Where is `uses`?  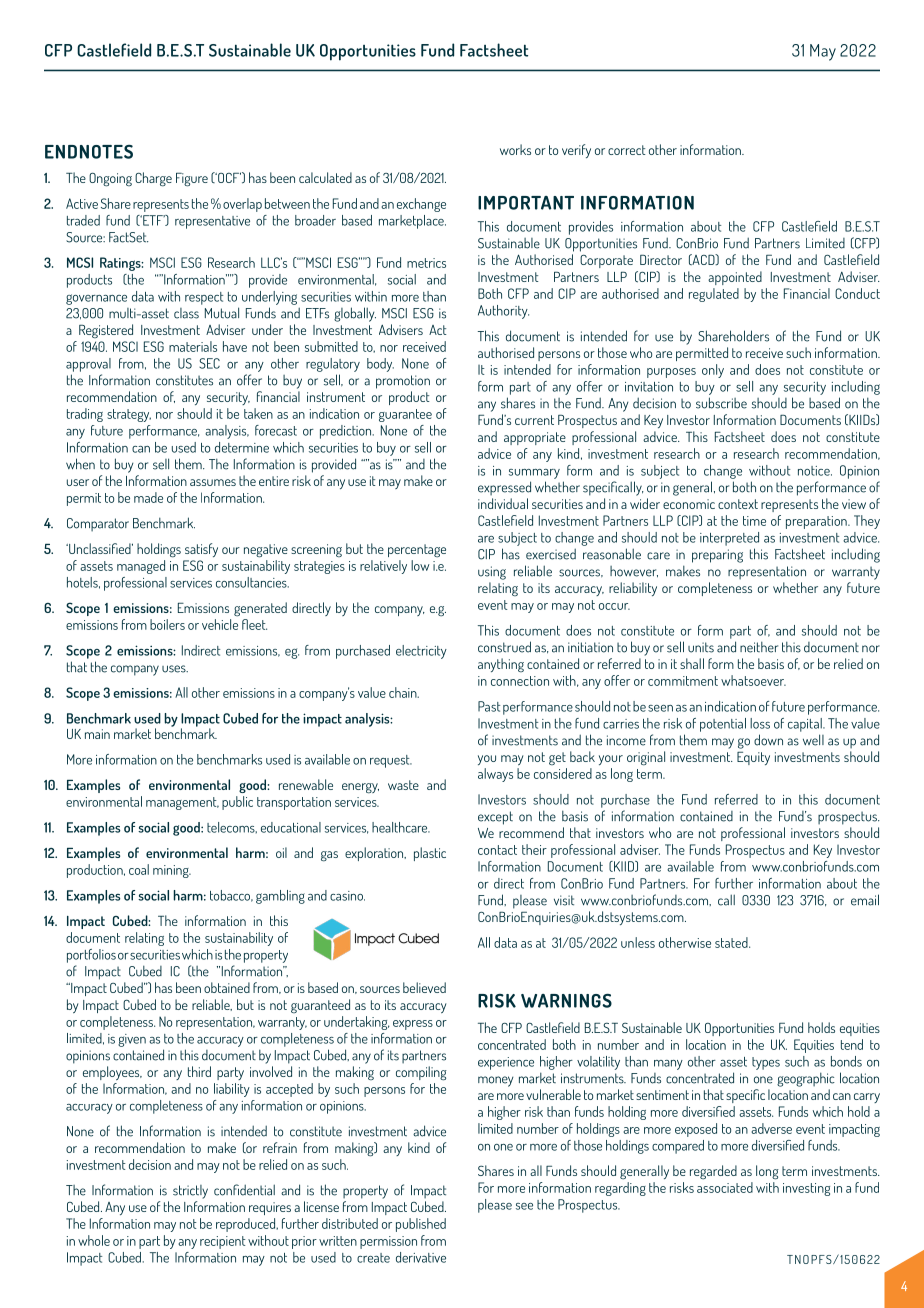 uses is located at coordinates (175, 669).
